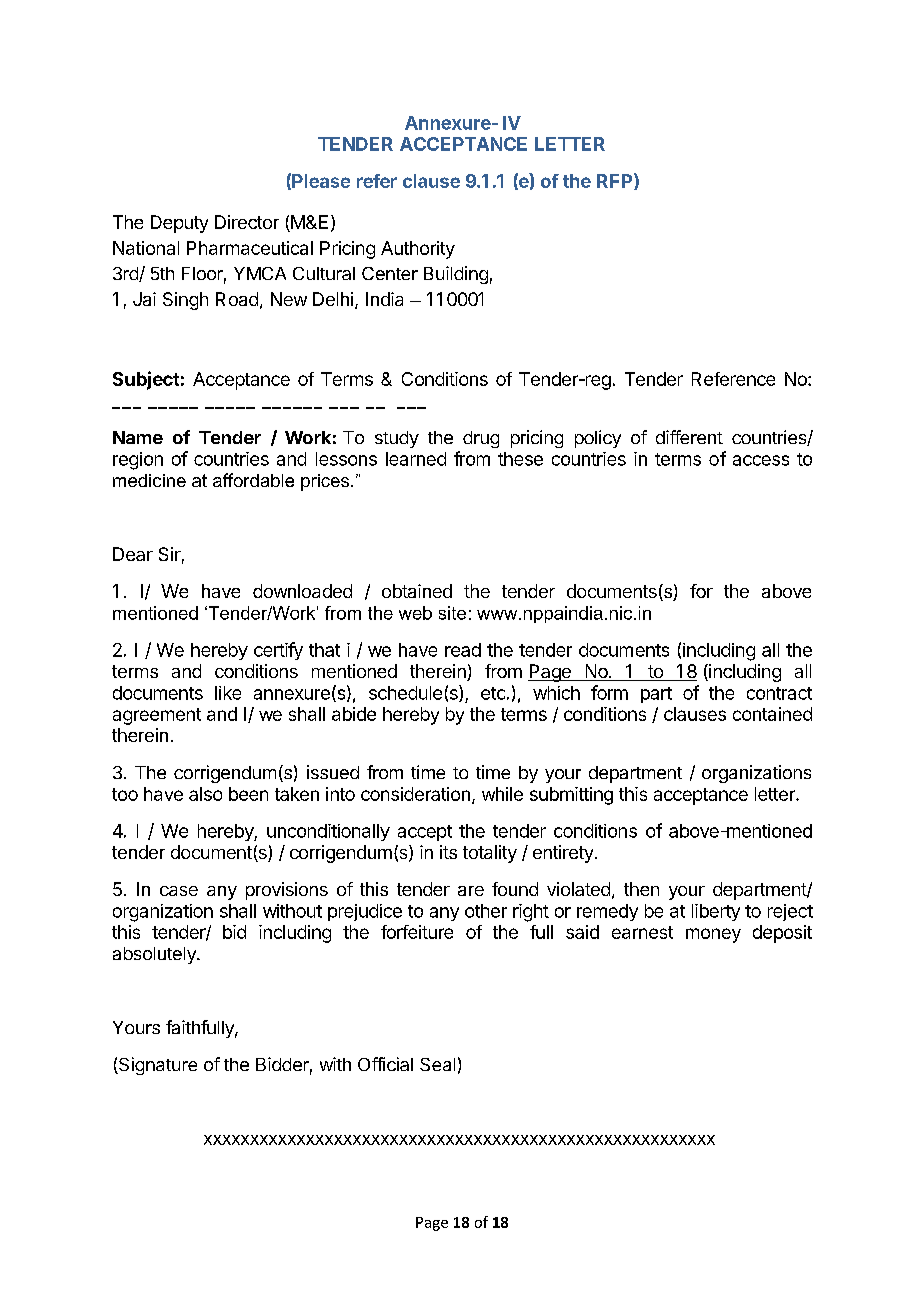 The width and height of the image is (924, 1308). Describe the element at coordinates (779, 693) in the image. I see `contract` at that location.
